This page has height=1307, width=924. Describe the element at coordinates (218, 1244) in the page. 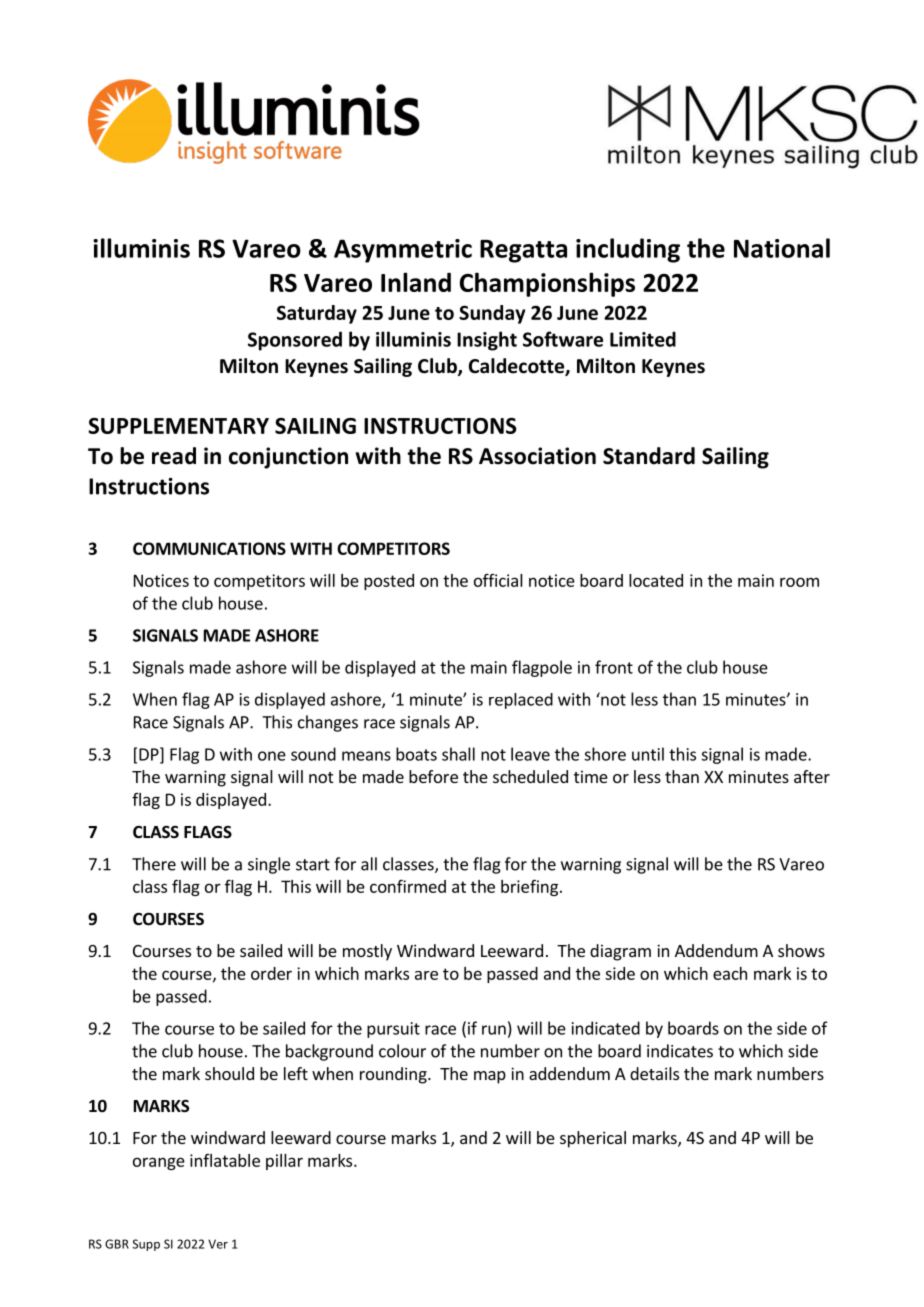

I see `Ver` at that location.
